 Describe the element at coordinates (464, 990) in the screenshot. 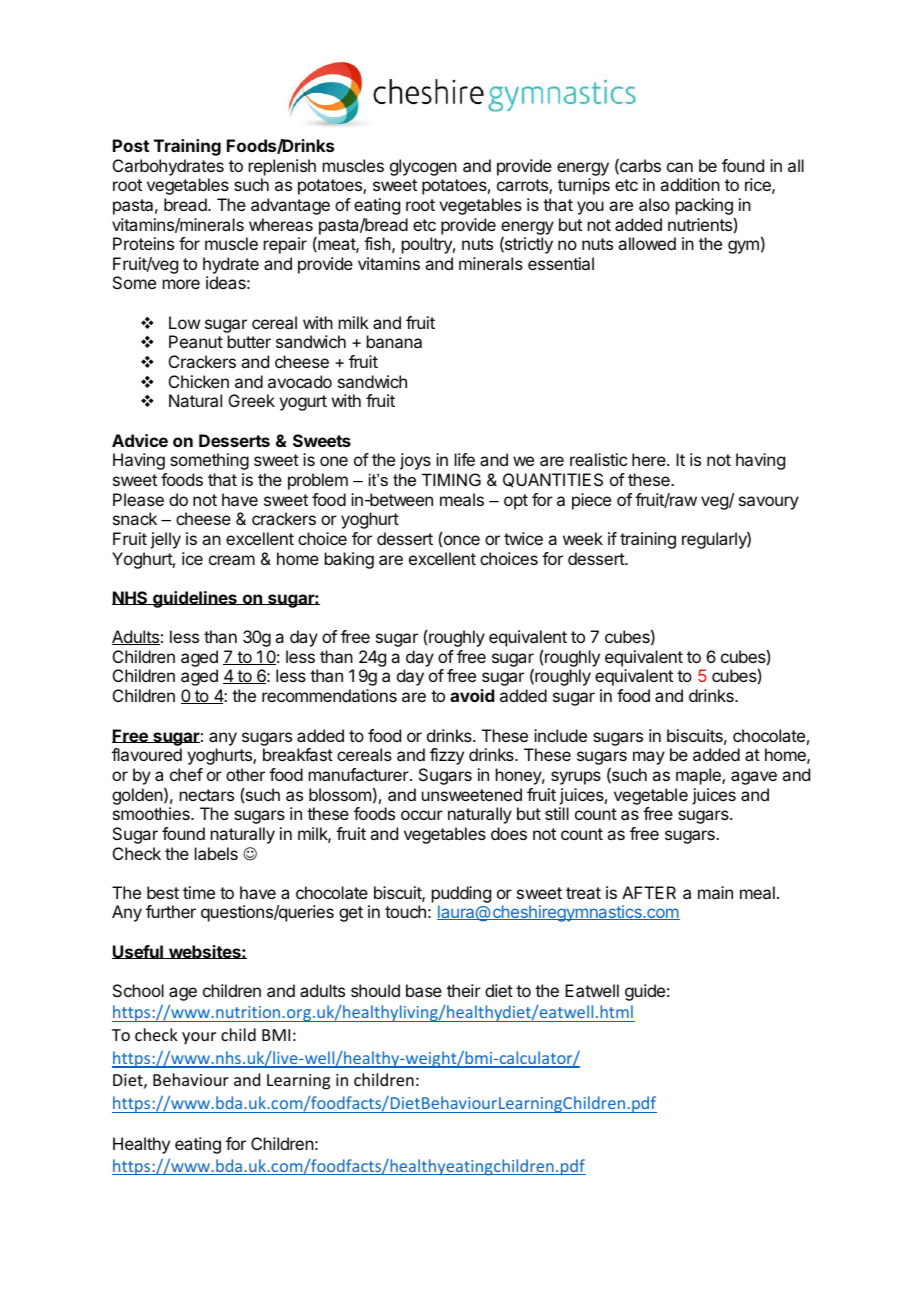

I see `their` at that location.
